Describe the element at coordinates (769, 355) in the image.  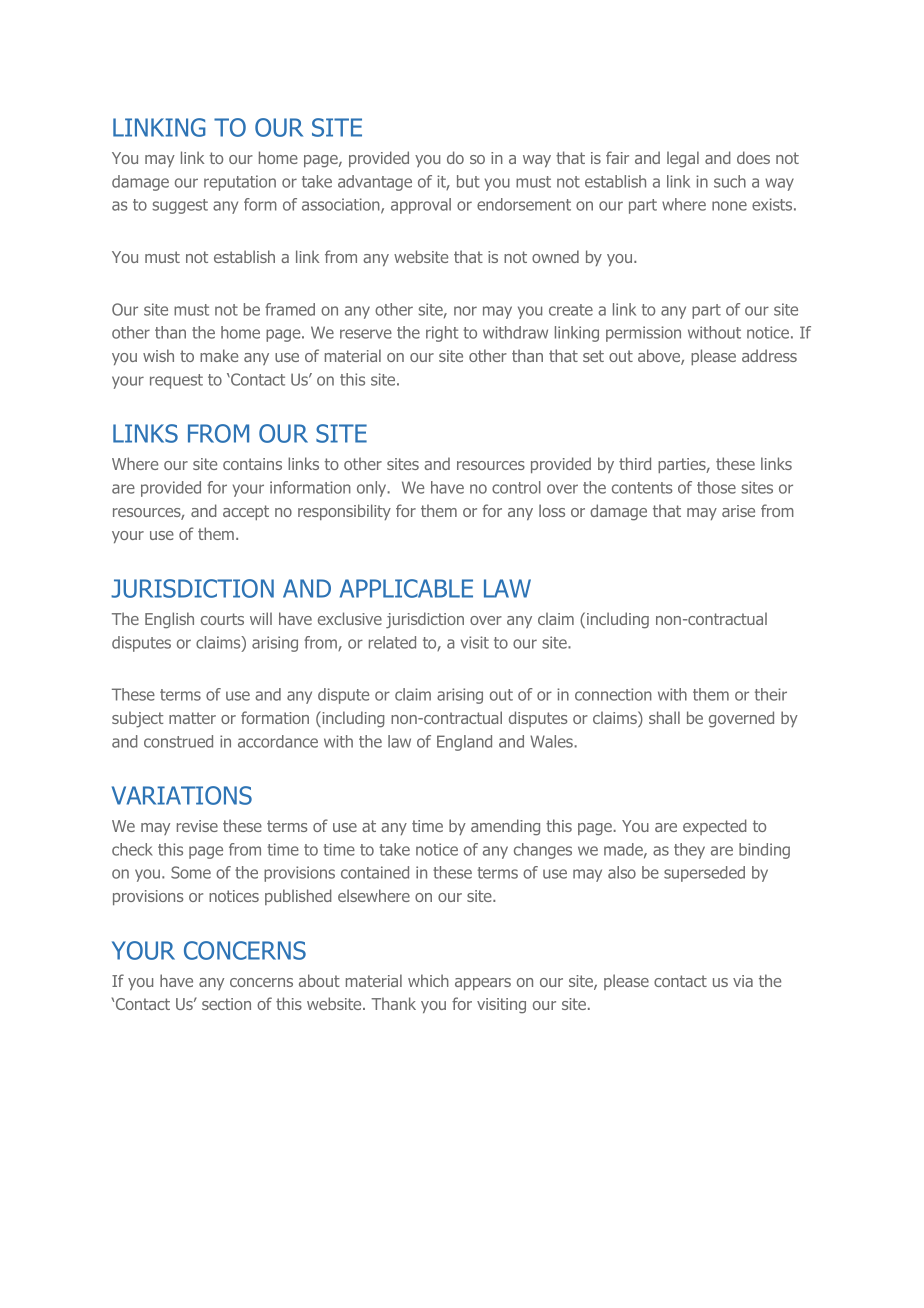
I see `address` at that location.
